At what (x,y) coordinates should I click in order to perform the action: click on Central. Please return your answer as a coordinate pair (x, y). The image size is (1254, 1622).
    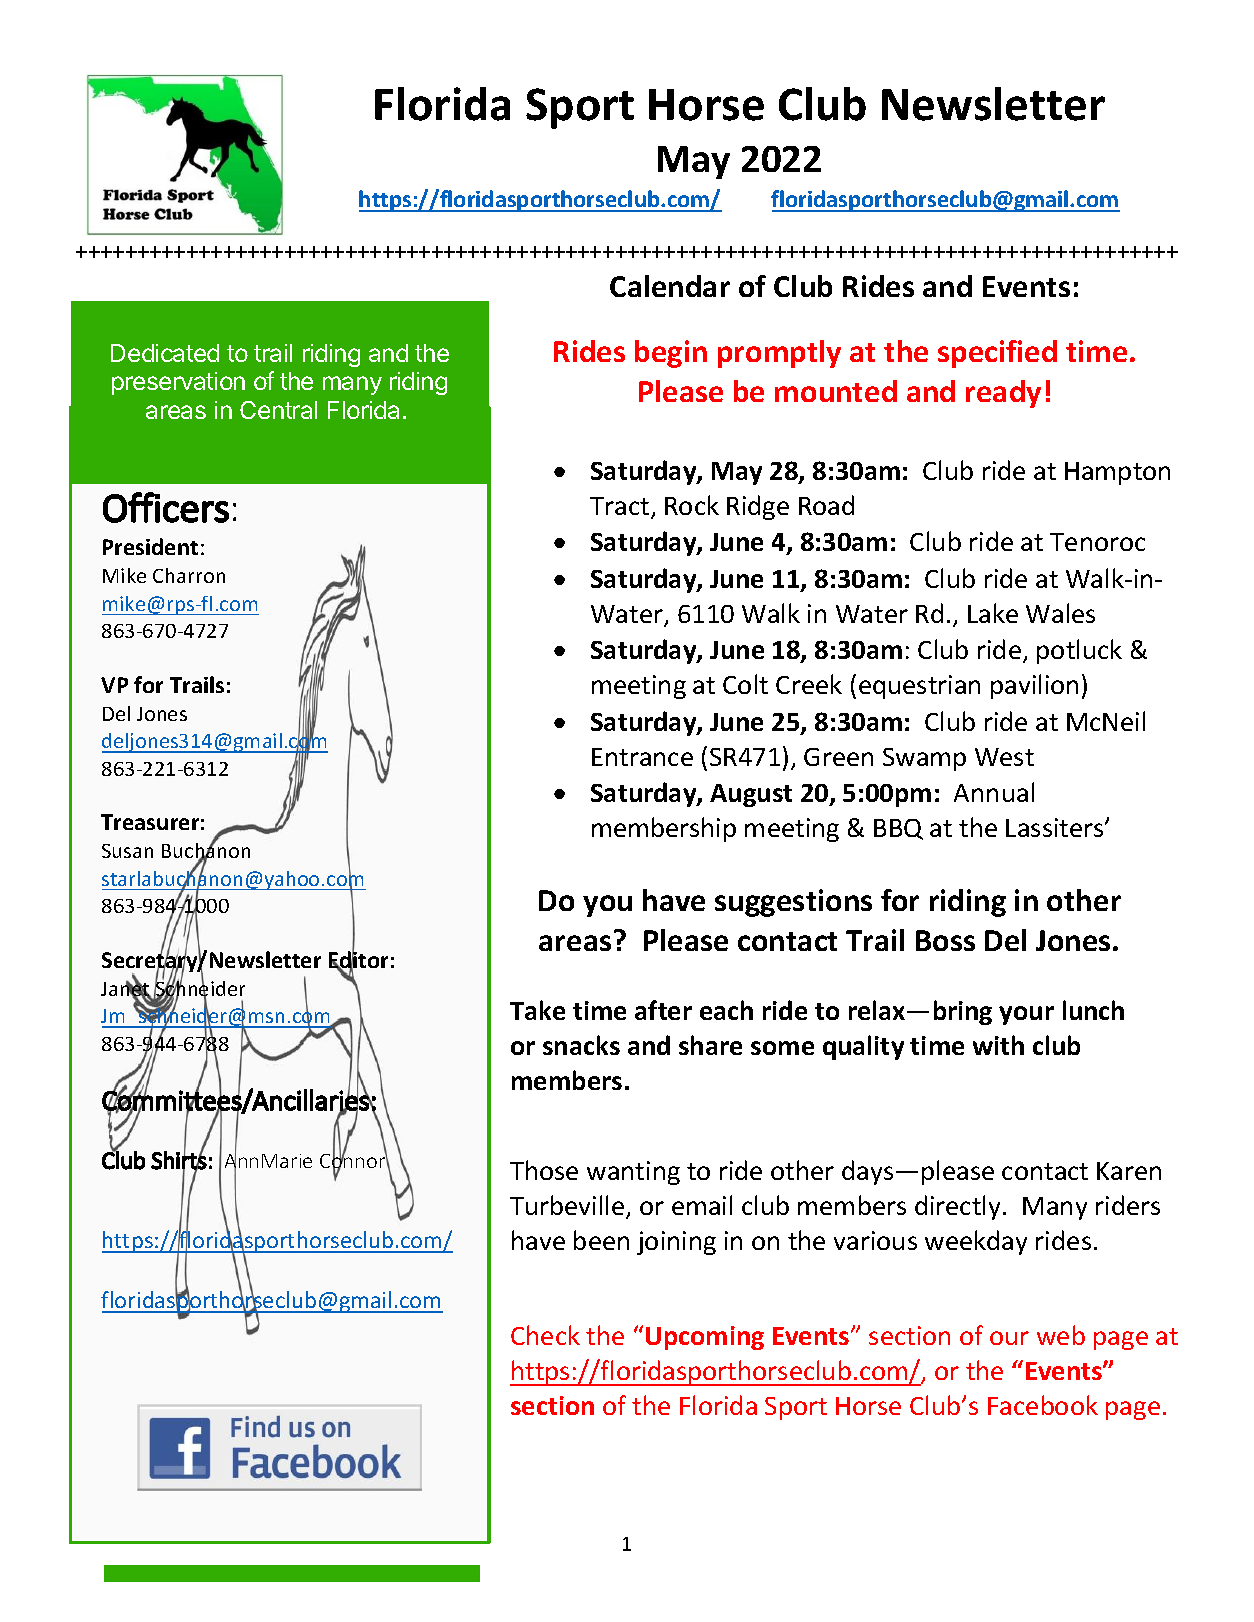
    Looking at the image, I should click on (278, 410).
